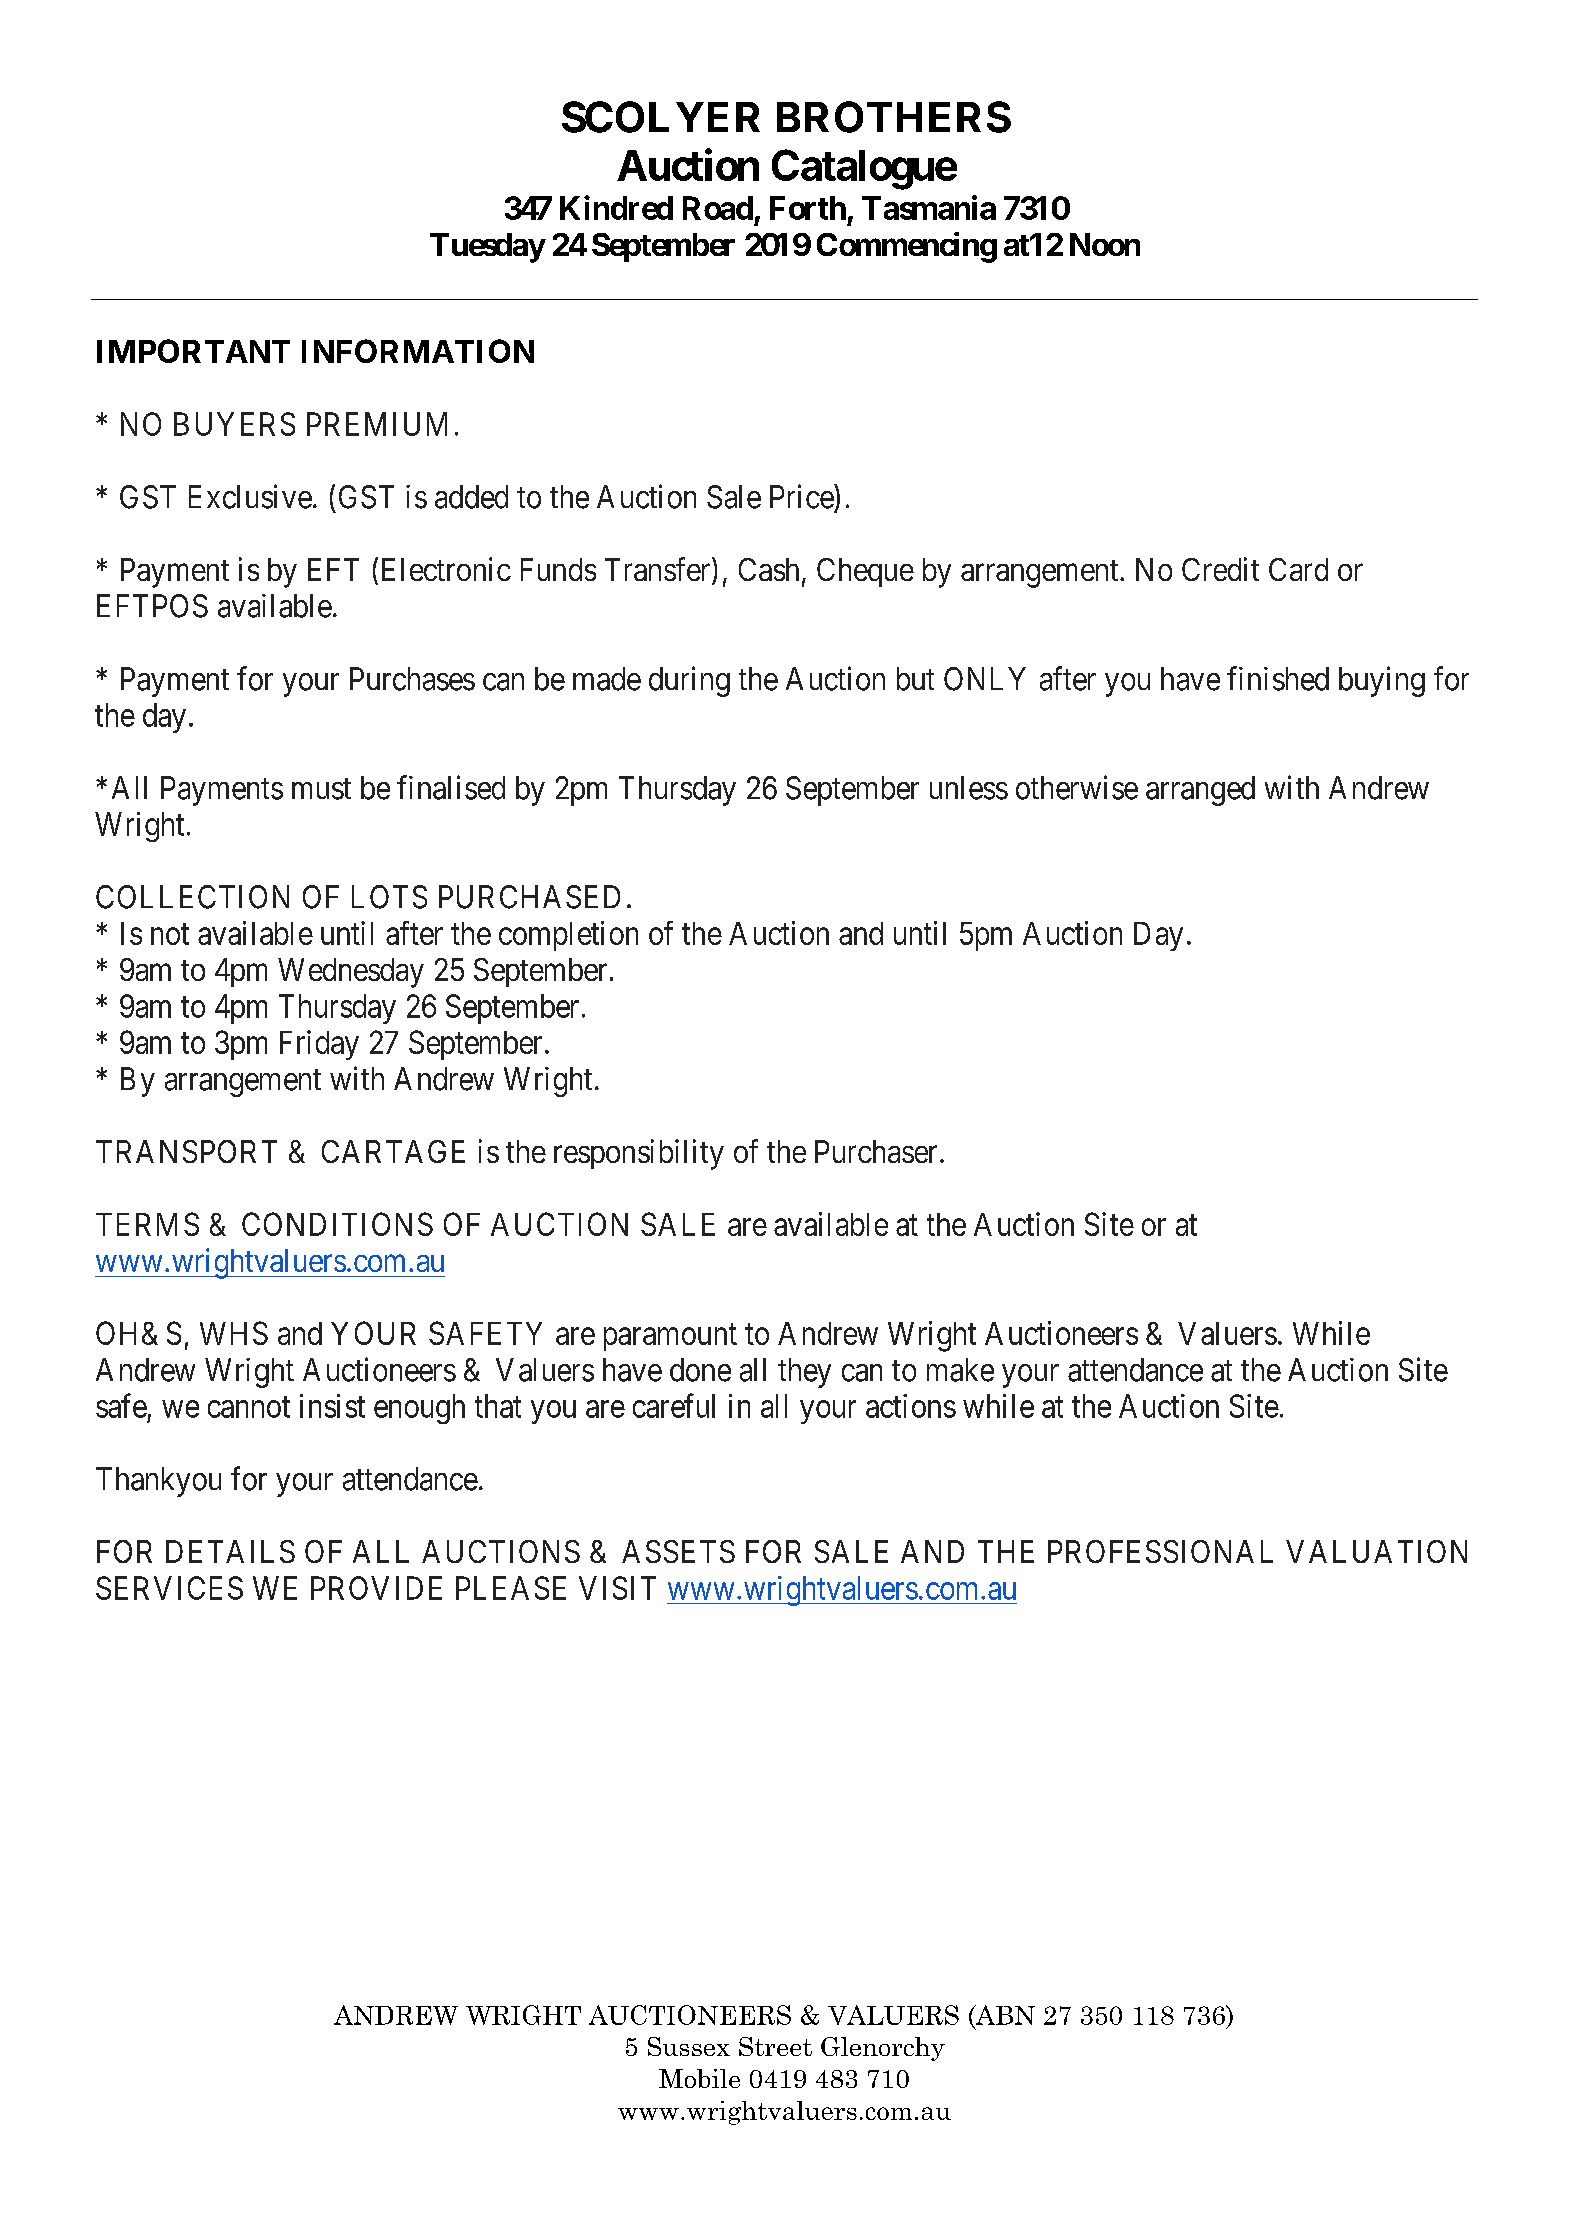 The height and width of the page is (2218, 1569). Describe the element at coordinates (1105, 244) in the page. I see `Noon` at that location.
